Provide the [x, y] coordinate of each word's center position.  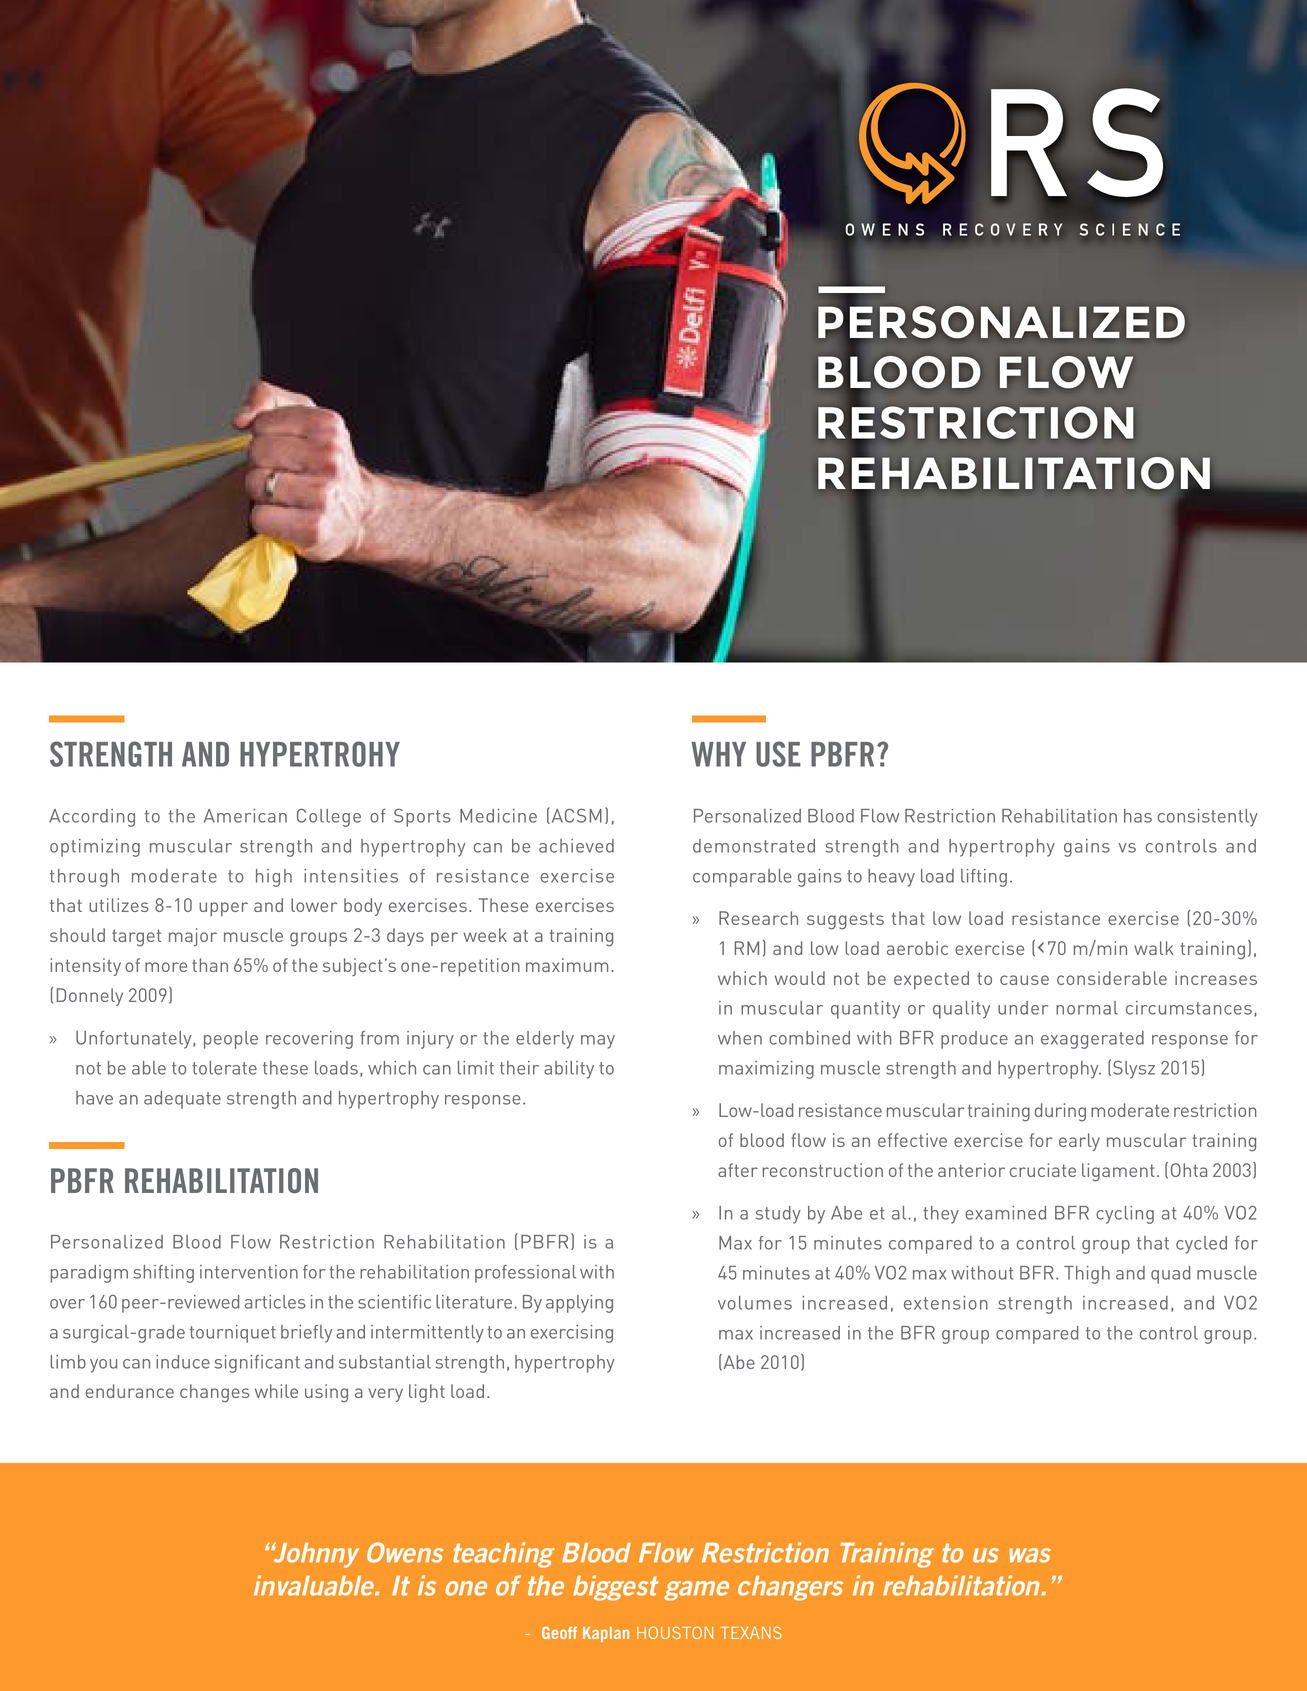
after [738, 1170]
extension [946, 1303]
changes [214, 1393]
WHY [718, 754]
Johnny [315, 1555]
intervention [249, 1272]
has [1138, 816]
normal [1087, 1008]
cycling [1125, 1215]
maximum [567, 965]
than [210, 965]
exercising [572, 1334]
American [245, 816]
